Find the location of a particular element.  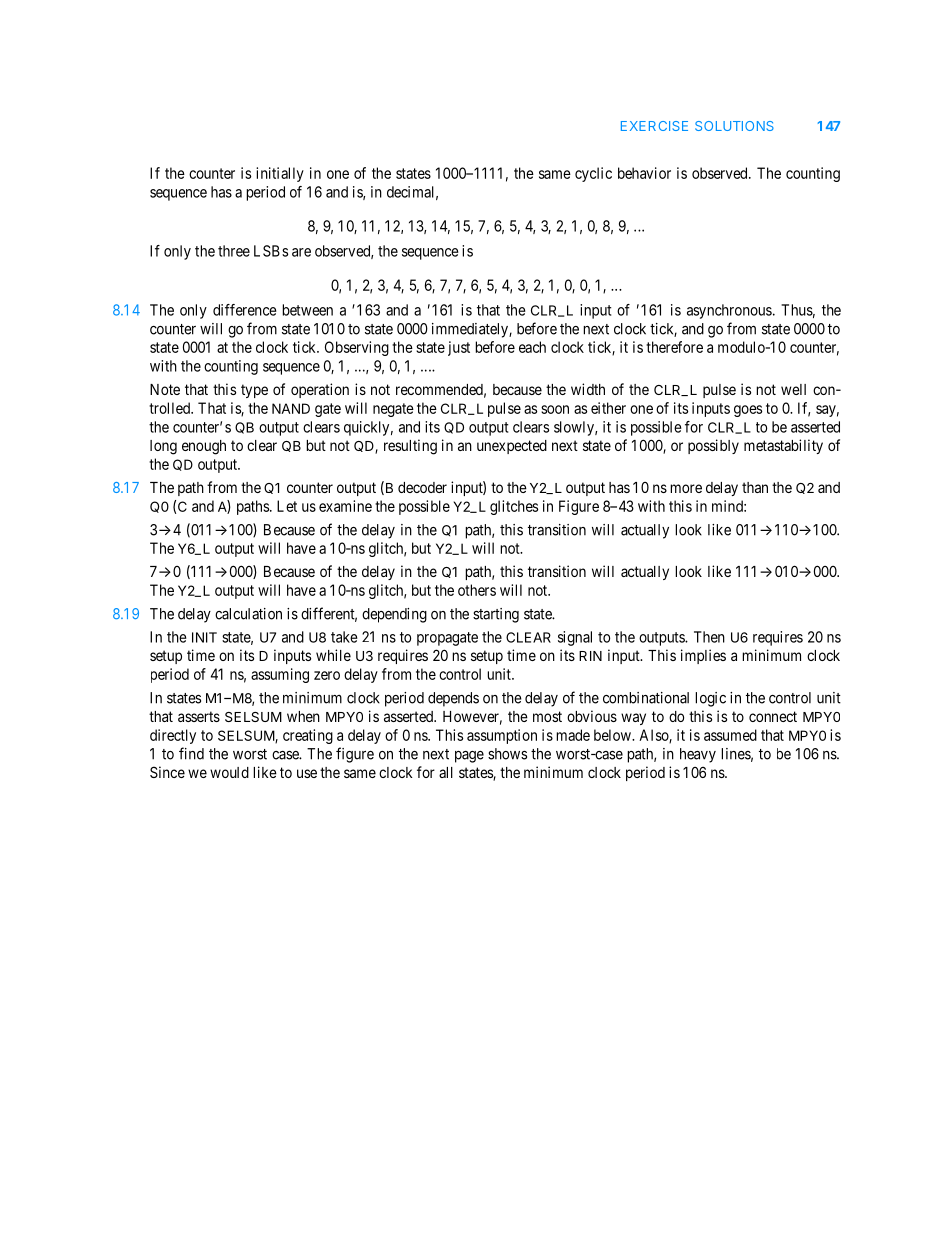

page is located at coordinates (469, 757).
